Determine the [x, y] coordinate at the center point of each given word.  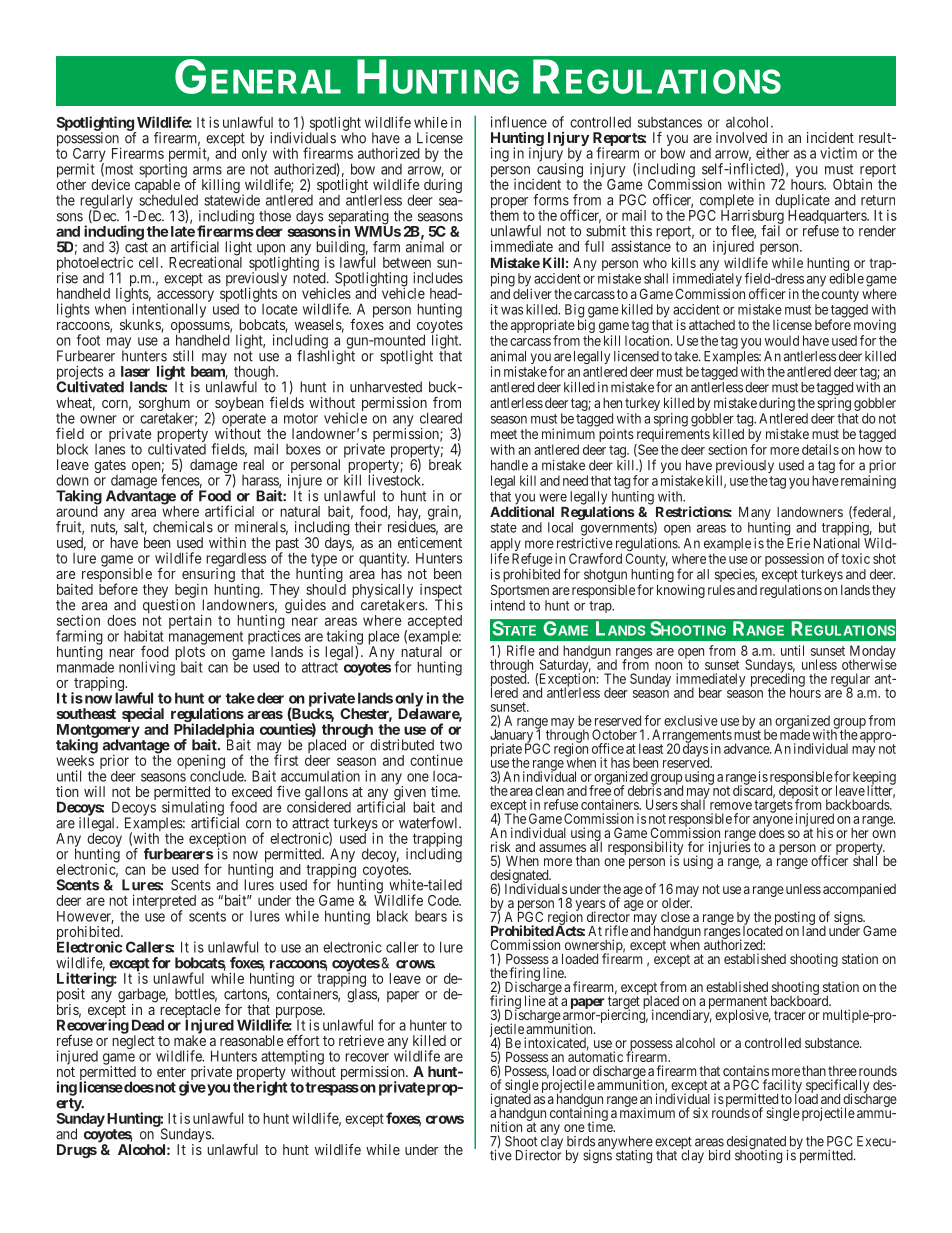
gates [110, 468]
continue [436, 760]
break [445, 464]
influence [519, 122]
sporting [163, 171]
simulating [193, 809]
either [772, 153]
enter [171, 1072]
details [820, 449]
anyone [773, 822]
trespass [332, 1089]
